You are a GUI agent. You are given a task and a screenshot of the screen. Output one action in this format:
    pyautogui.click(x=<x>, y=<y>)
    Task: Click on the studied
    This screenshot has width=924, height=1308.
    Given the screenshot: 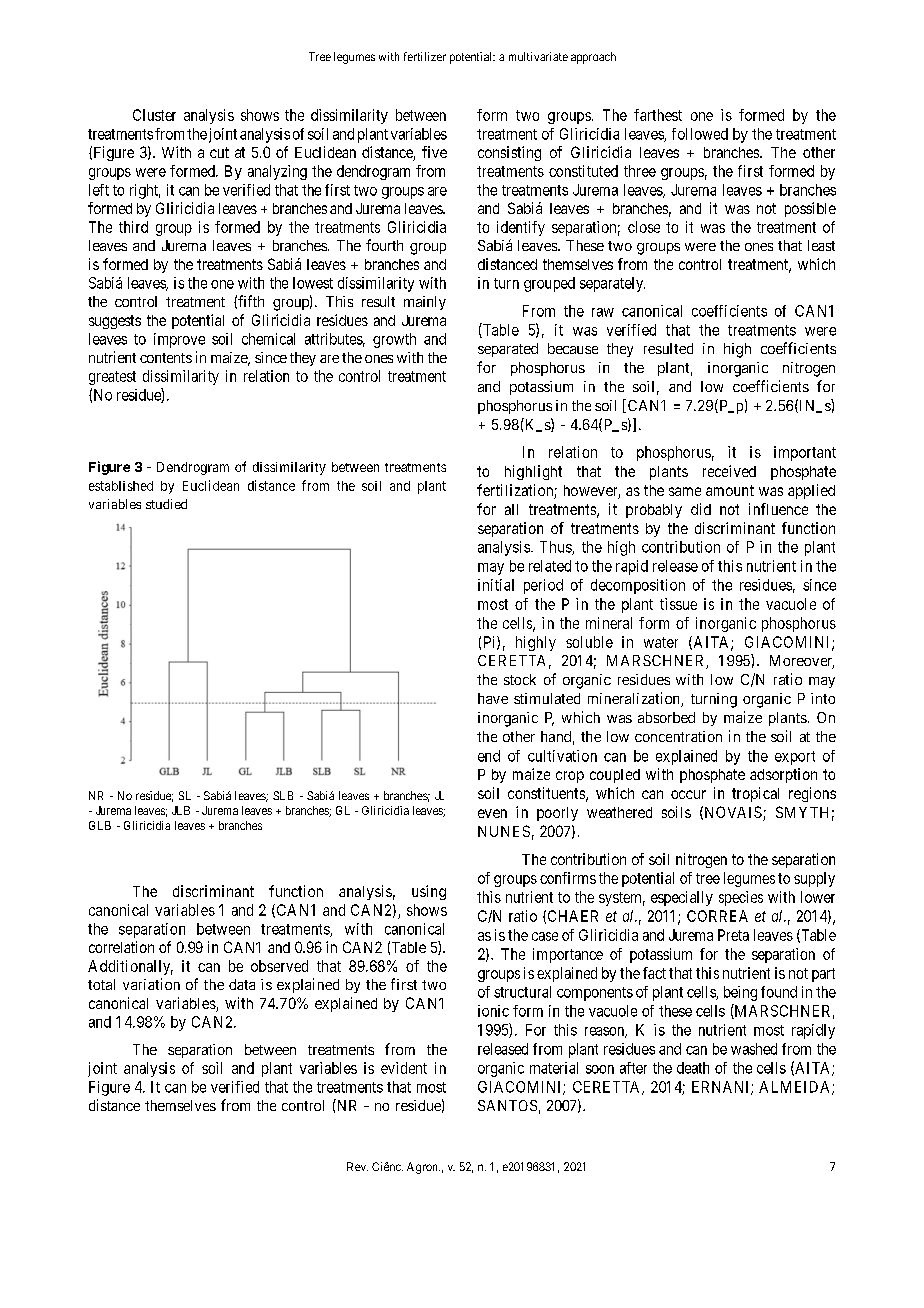 What is the action you would take?
    pyautogui.click(x=166, y=504)
